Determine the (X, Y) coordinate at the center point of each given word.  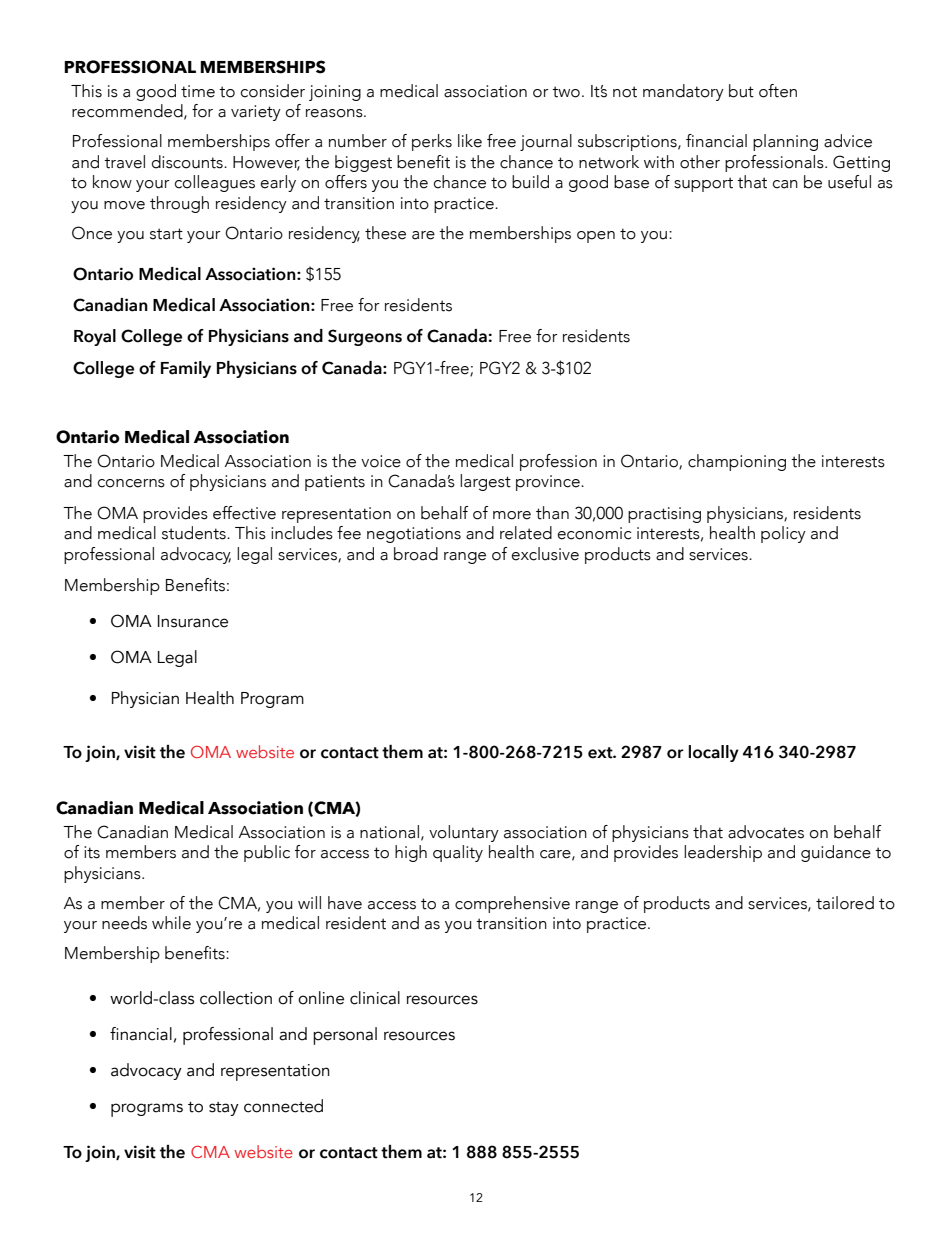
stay (224, 1109)
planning (785, 142)
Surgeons (365, 337)
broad (416, 554)
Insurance (193, 621)
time (198, 91)
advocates (766, 832)
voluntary (464, 833)
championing (737, 462)
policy (783, 534)
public (267, 853)
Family (186, 369)
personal (345, 1036)
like (470, 141)
